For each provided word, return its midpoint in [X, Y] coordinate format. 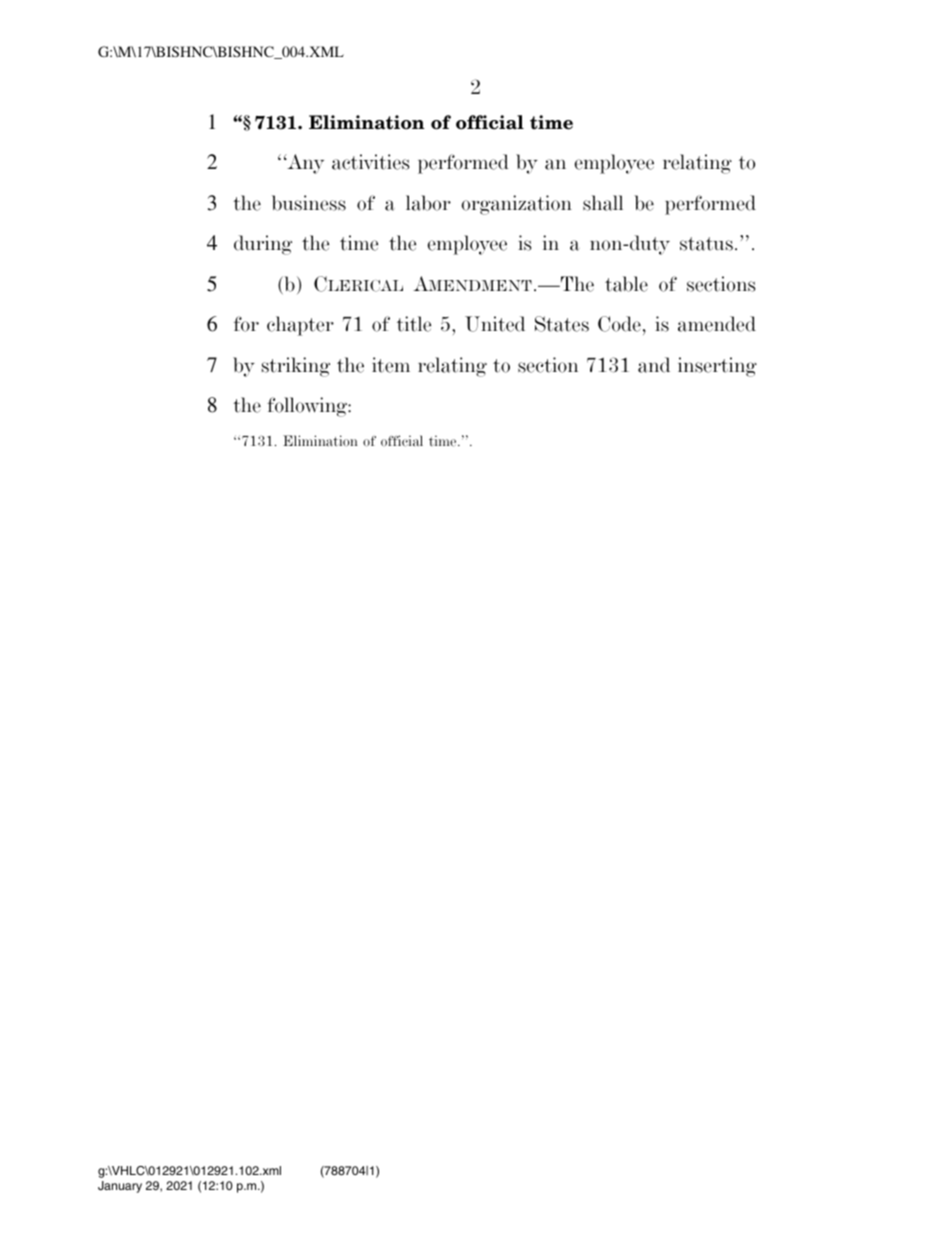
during [263, 245]
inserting [717, 367]
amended [717, 324]
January [120, 1187]
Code [619, 324]
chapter [300, 326]
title [414, 324]
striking [296, 367]
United [495, 324]
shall [603, 203]
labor [428, 203]
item [391, 365]
